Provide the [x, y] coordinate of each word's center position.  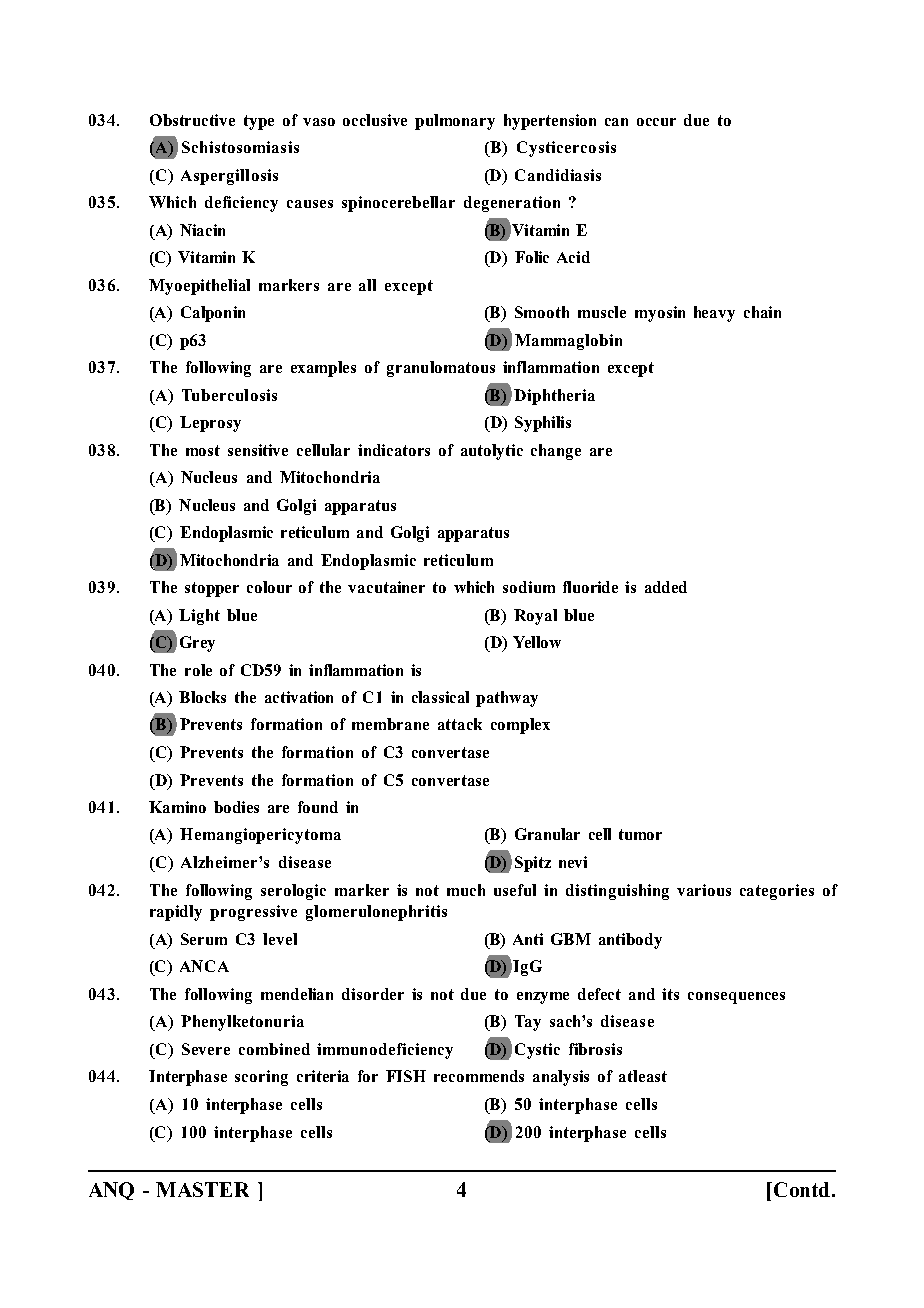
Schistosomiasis [240, 147]
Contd [800, 1189]
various [704, 890]
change [556, 452]
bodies [236, 807]
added [666, 587]
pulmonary [455, 122]
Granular [547, 834]
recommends [479, 1076]
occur [656, 122]
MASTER [202, 1189]
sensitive [258, 450]
